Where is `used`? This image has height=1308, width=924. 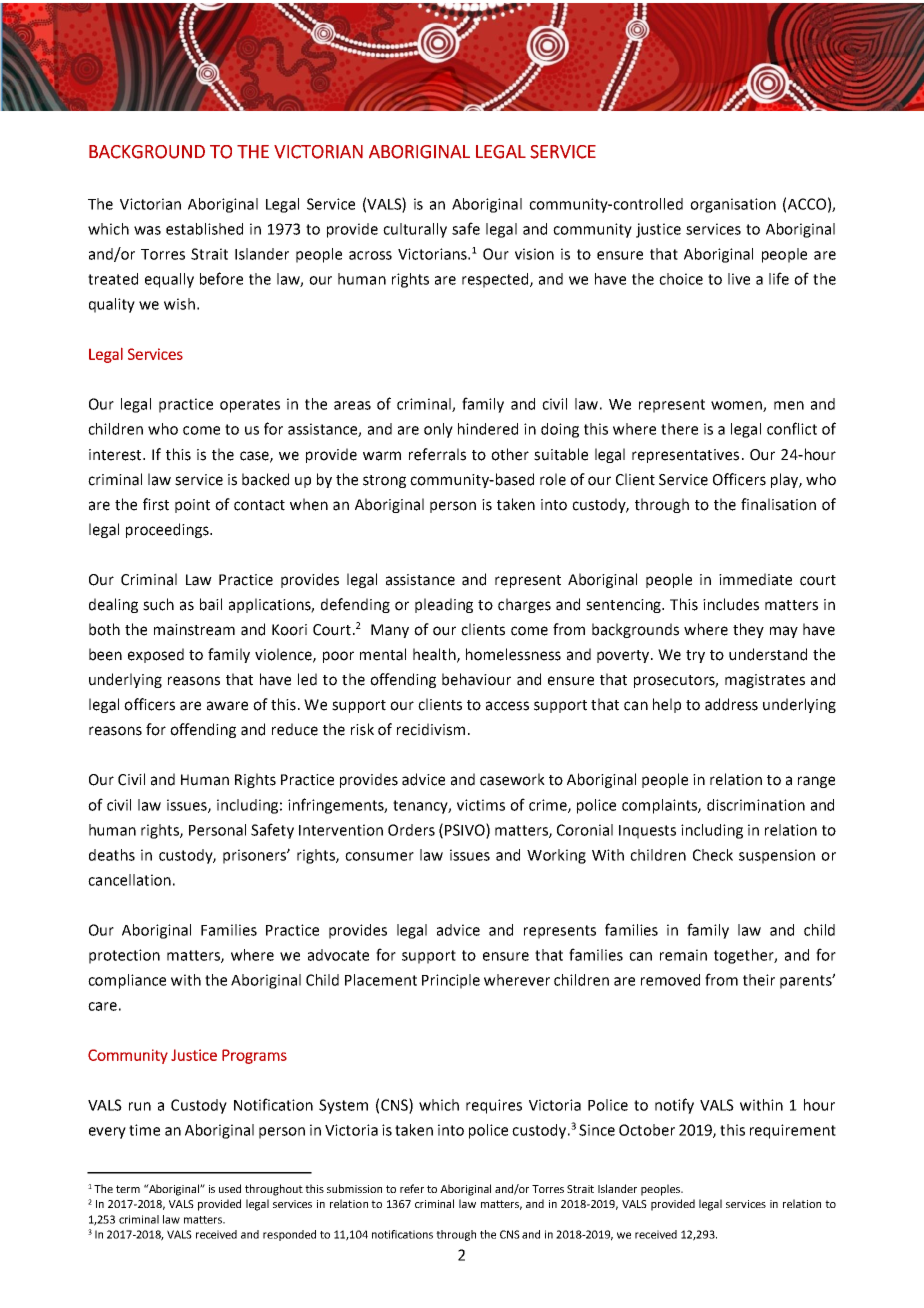
used is located at coordinates (230, 1188).
